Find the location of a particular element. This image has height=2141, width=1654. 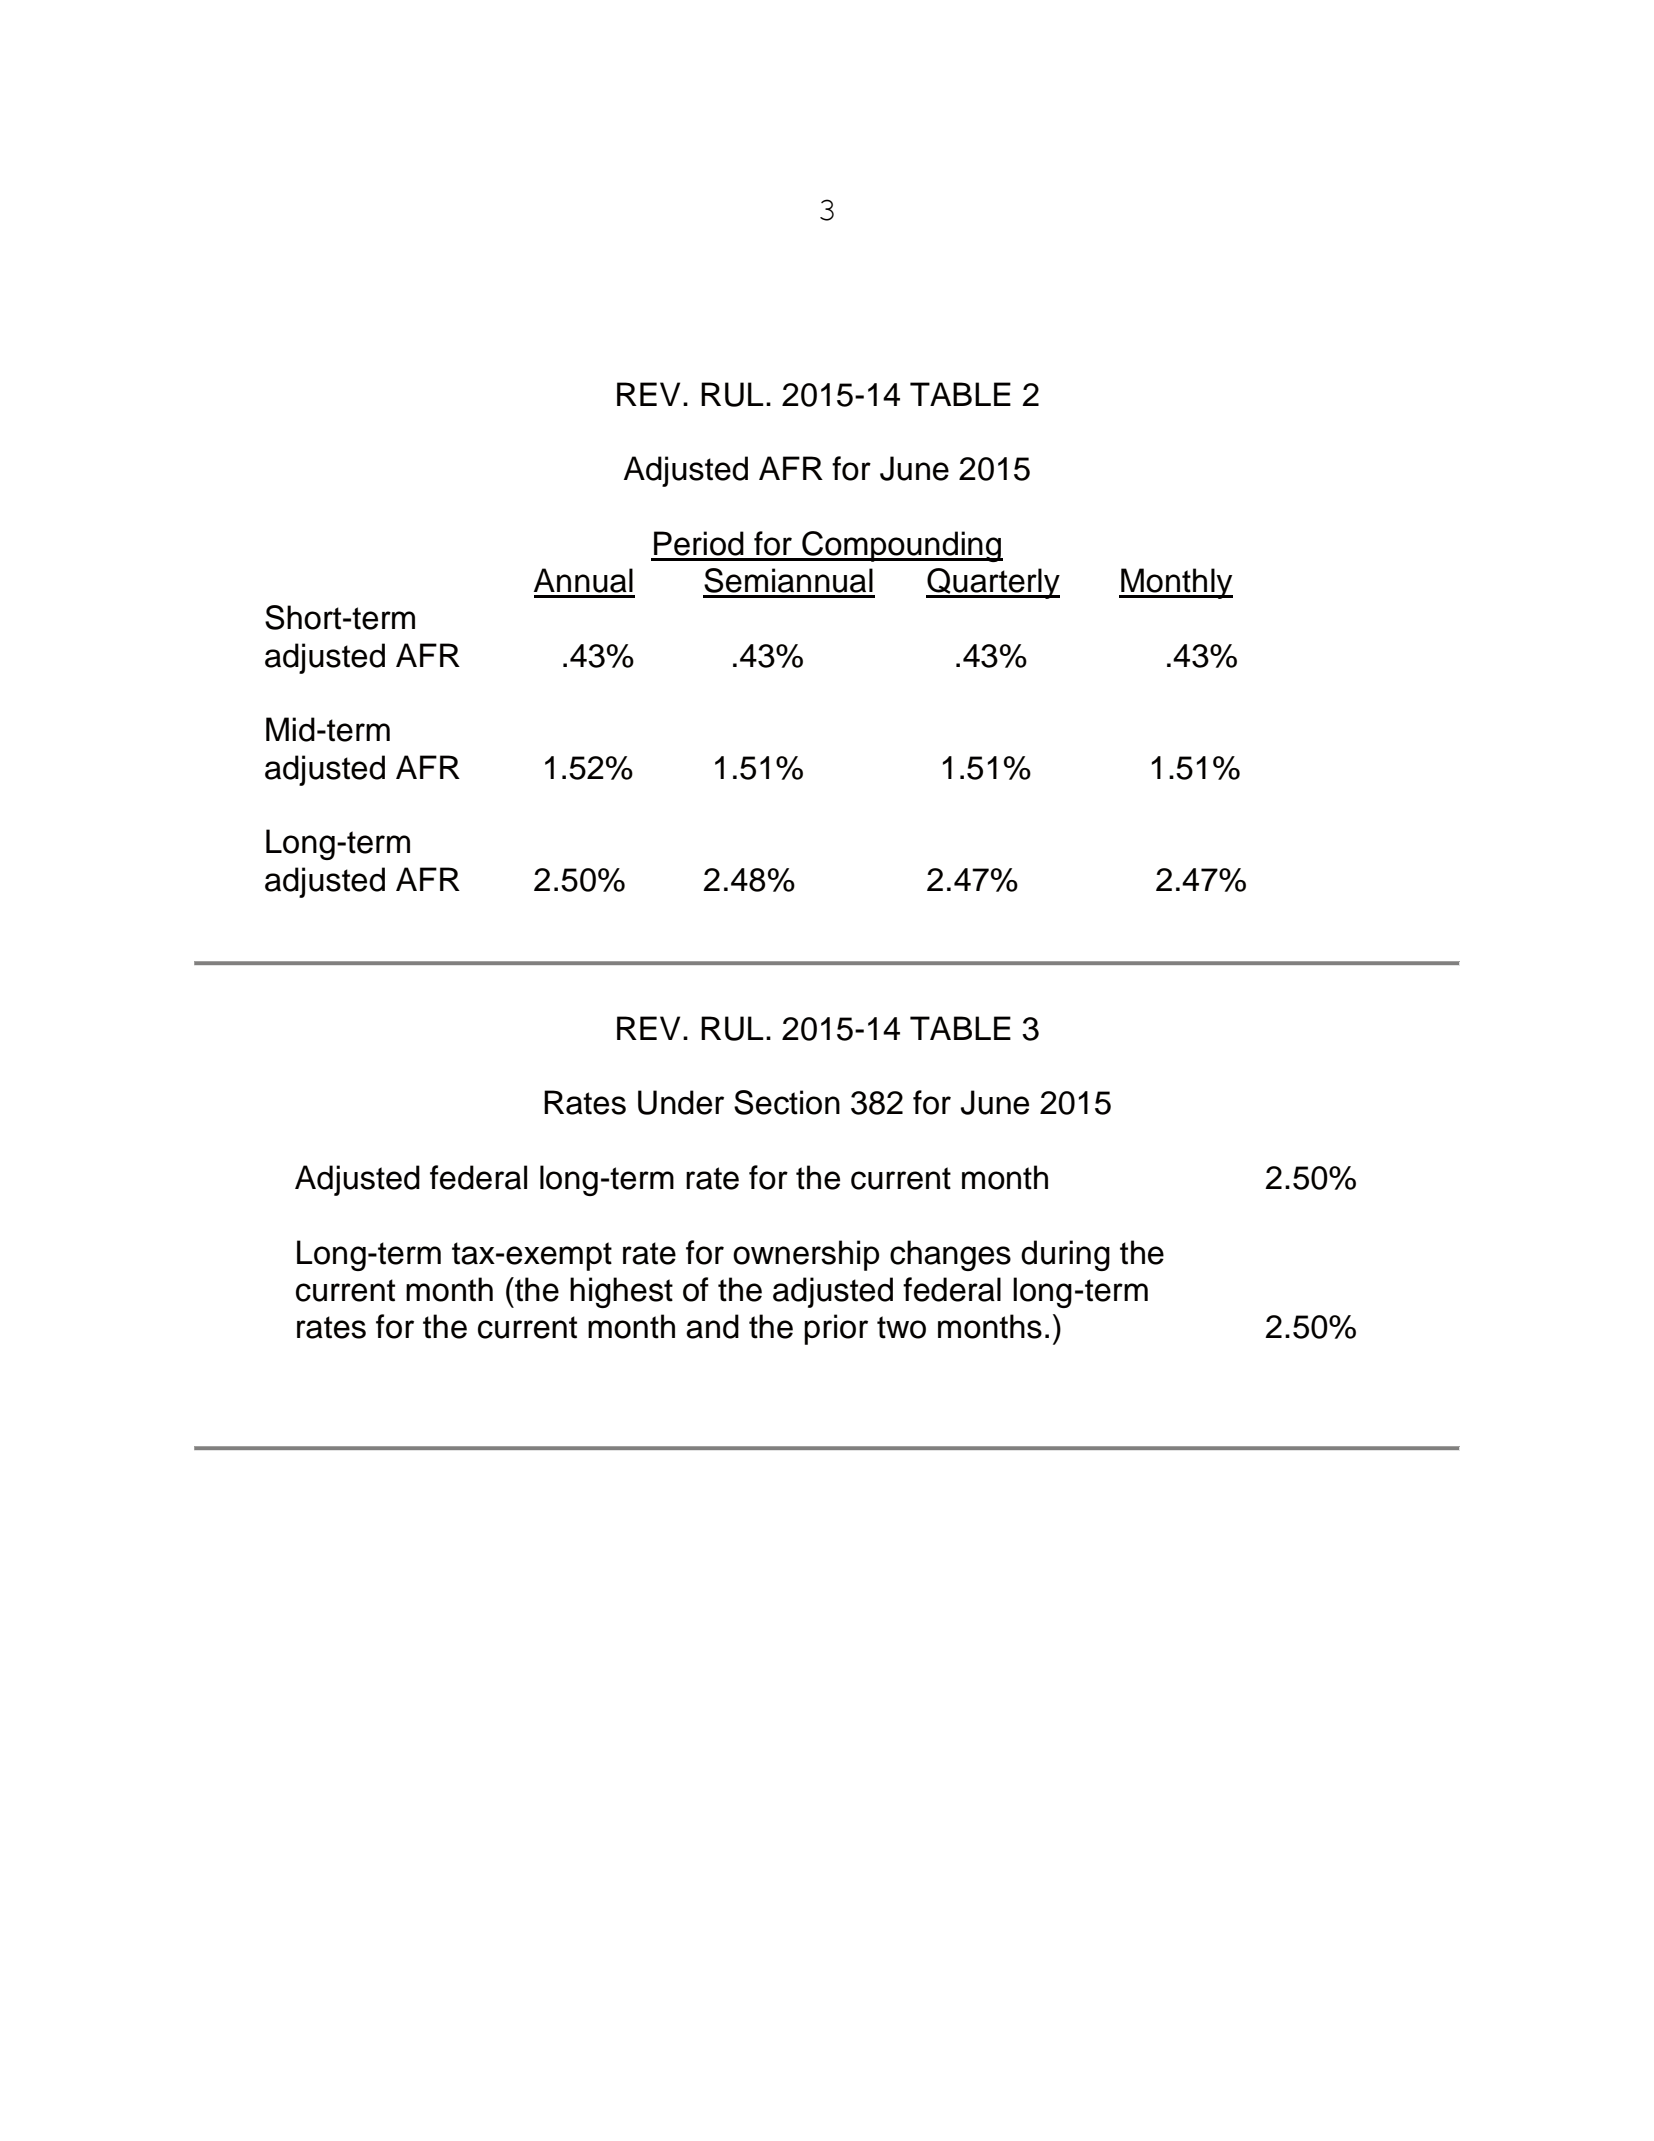

Quarterly is located at coordinates (993, 583).
